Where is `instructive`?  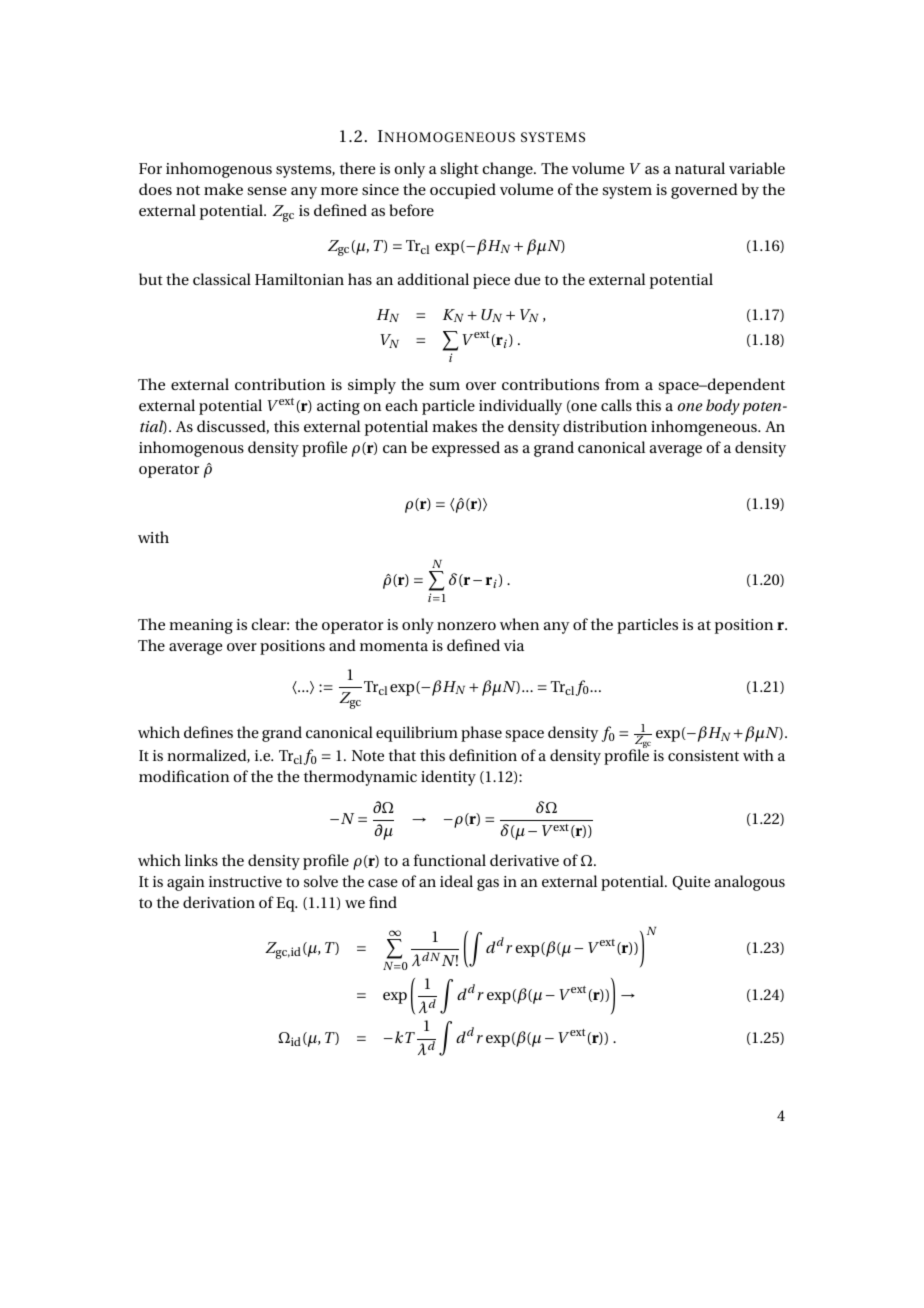
instructive is located at coordinates (245, 881).
